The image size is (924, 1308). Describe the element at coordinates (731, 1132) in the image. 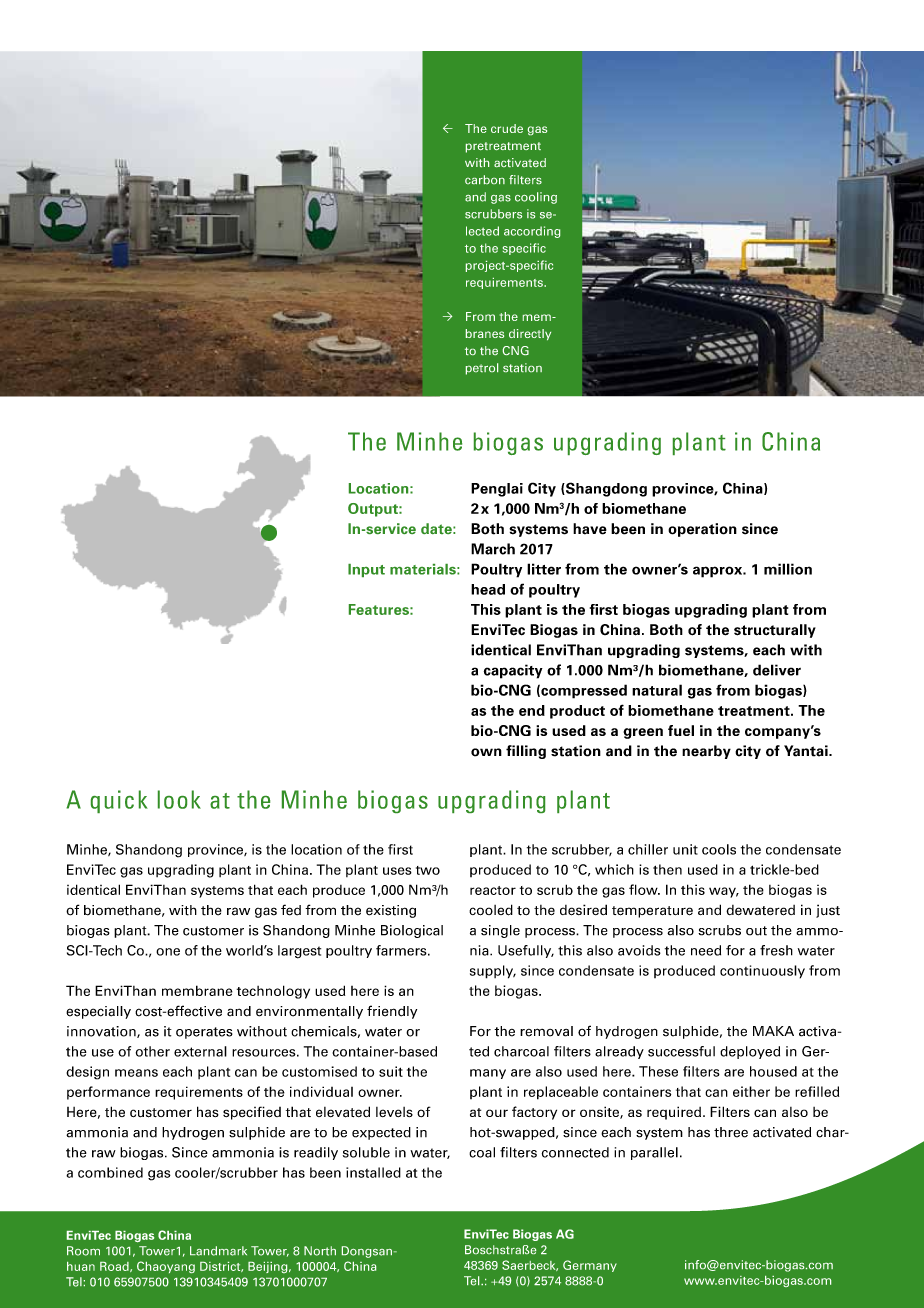

I see `three` at that location.
